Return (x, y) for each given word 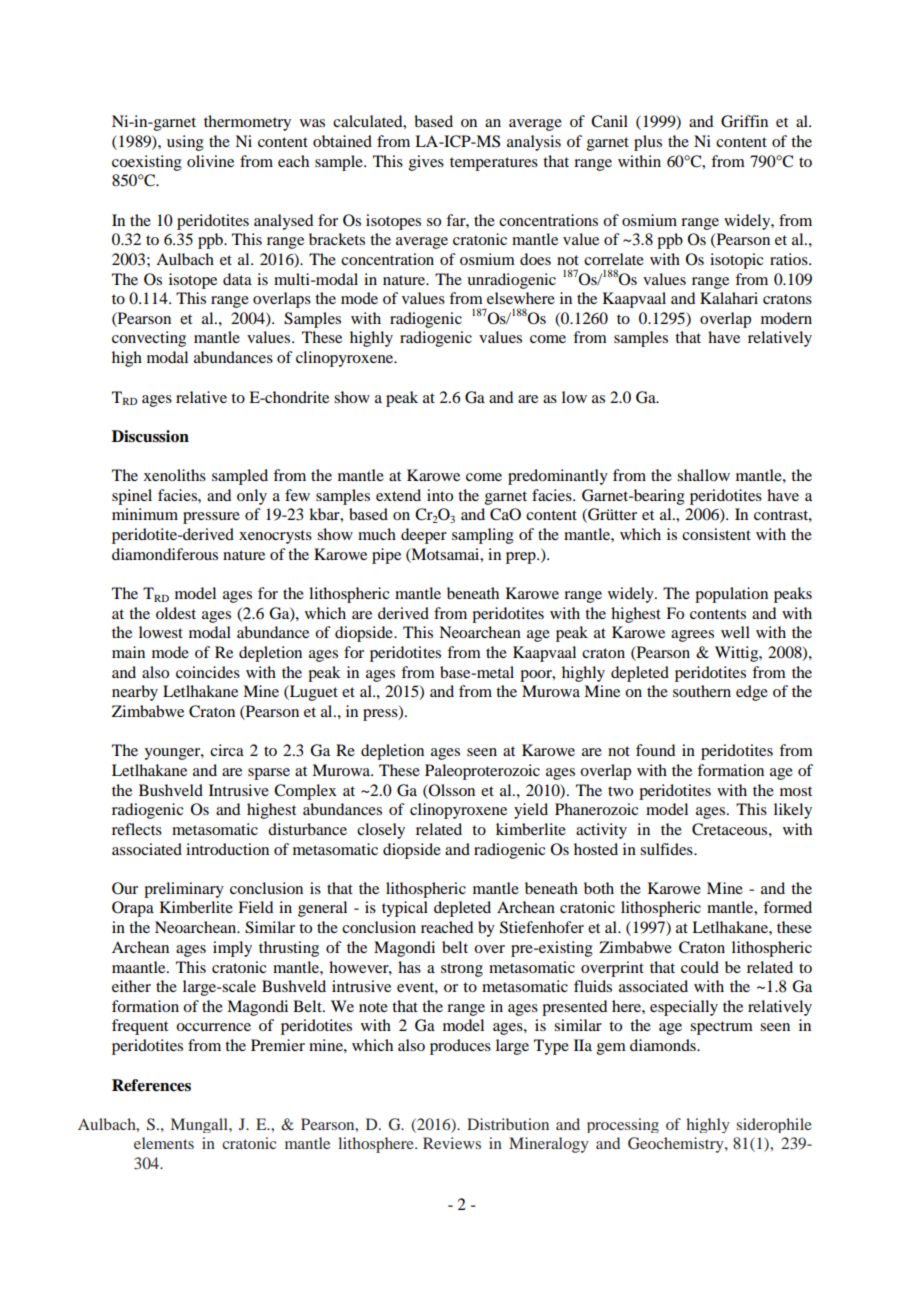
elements (164, 1143)
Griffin (744, 121)
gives (426, 163)
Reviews (452, 1143)
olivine (210, 161)
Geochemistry (677, 1145)
